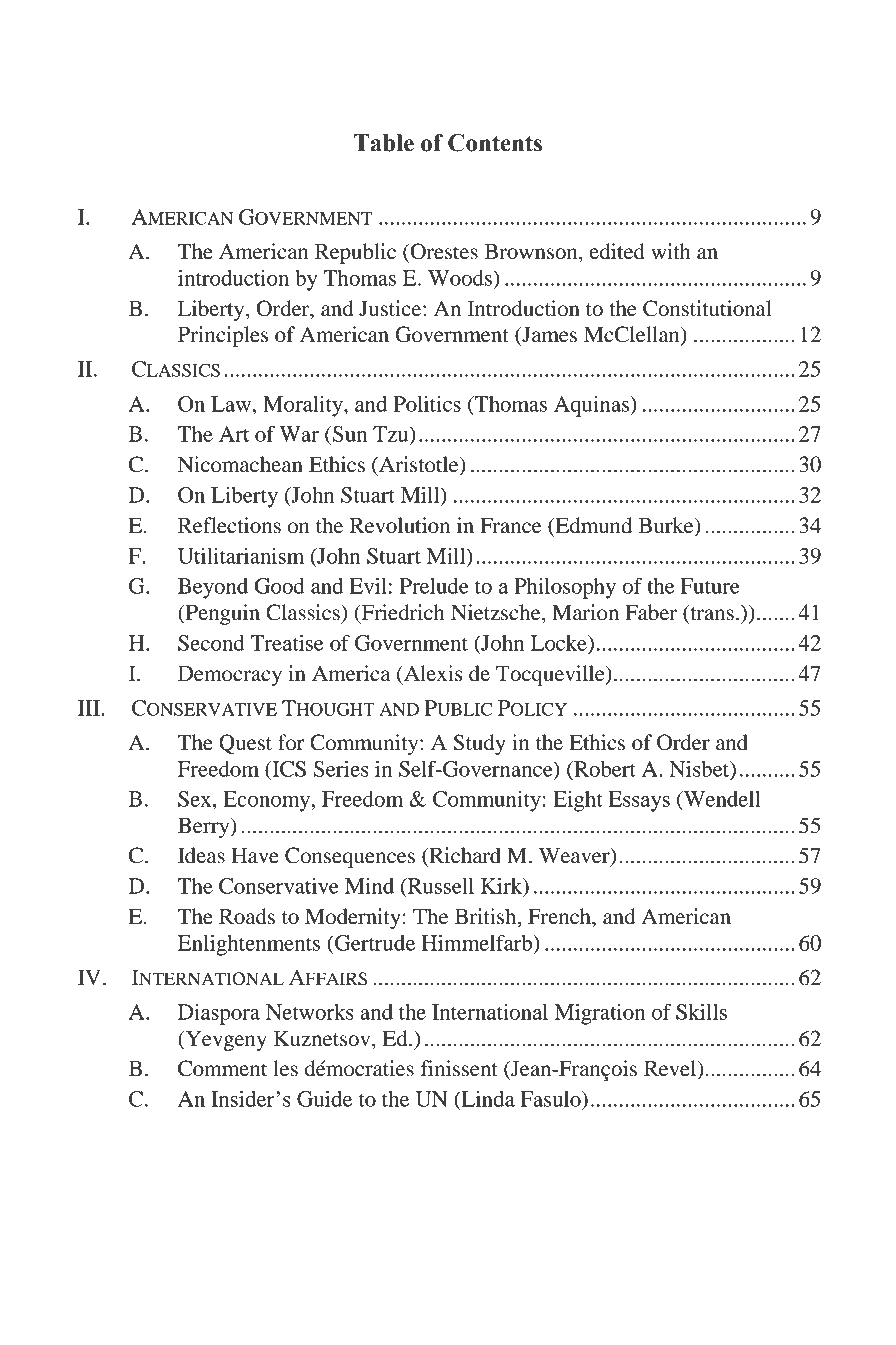 The image size is (896, 1345). Describe the element at coordinates (671, 251) in the screenshot. I see `with` at that location.
